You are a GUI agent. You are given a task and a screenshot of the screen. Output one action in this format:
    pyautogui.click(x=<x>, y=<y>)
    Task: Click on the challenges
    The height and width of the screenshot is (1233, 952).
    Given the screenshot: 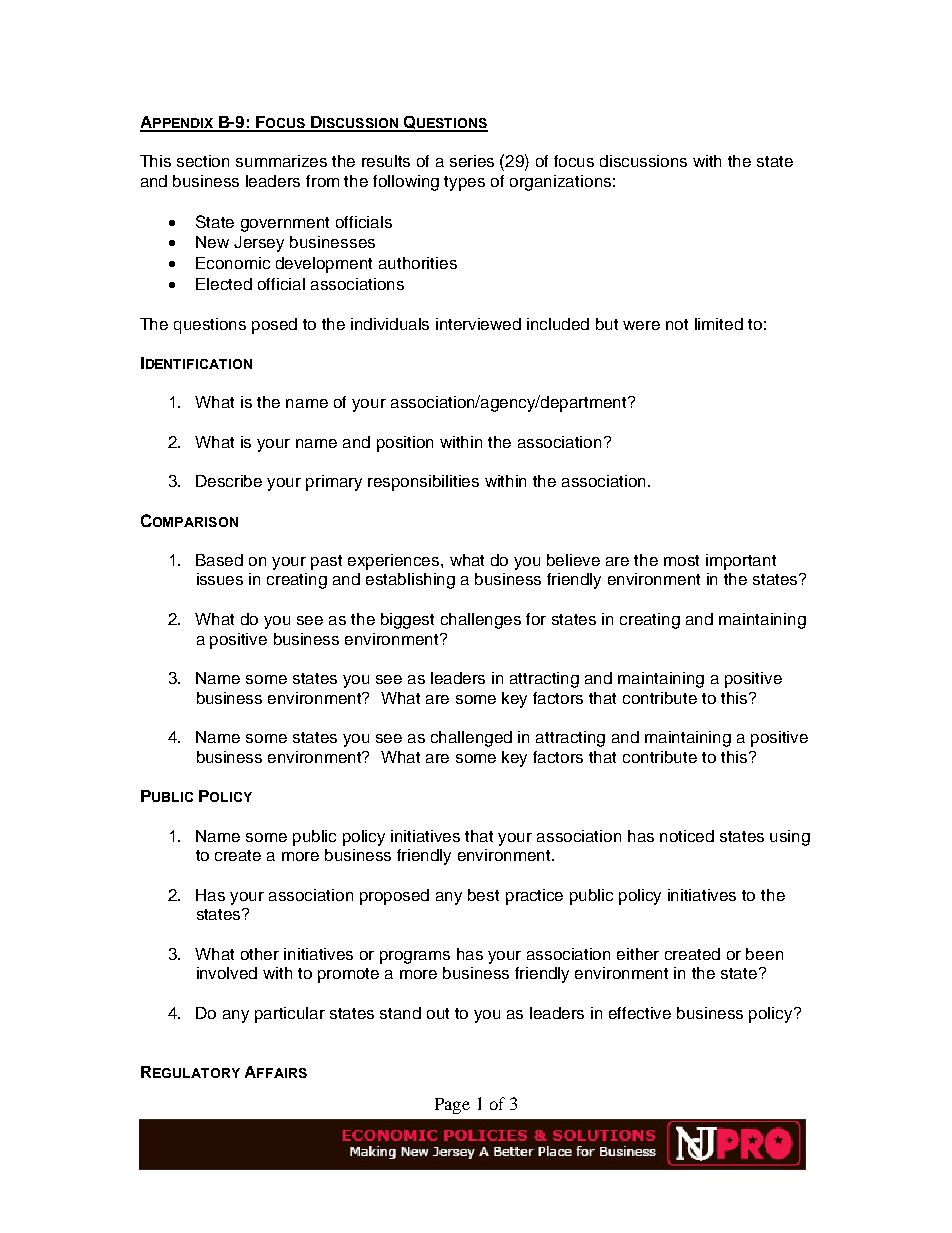 What is the action you would take?
    pyautogui.click(x=481, y=621)
